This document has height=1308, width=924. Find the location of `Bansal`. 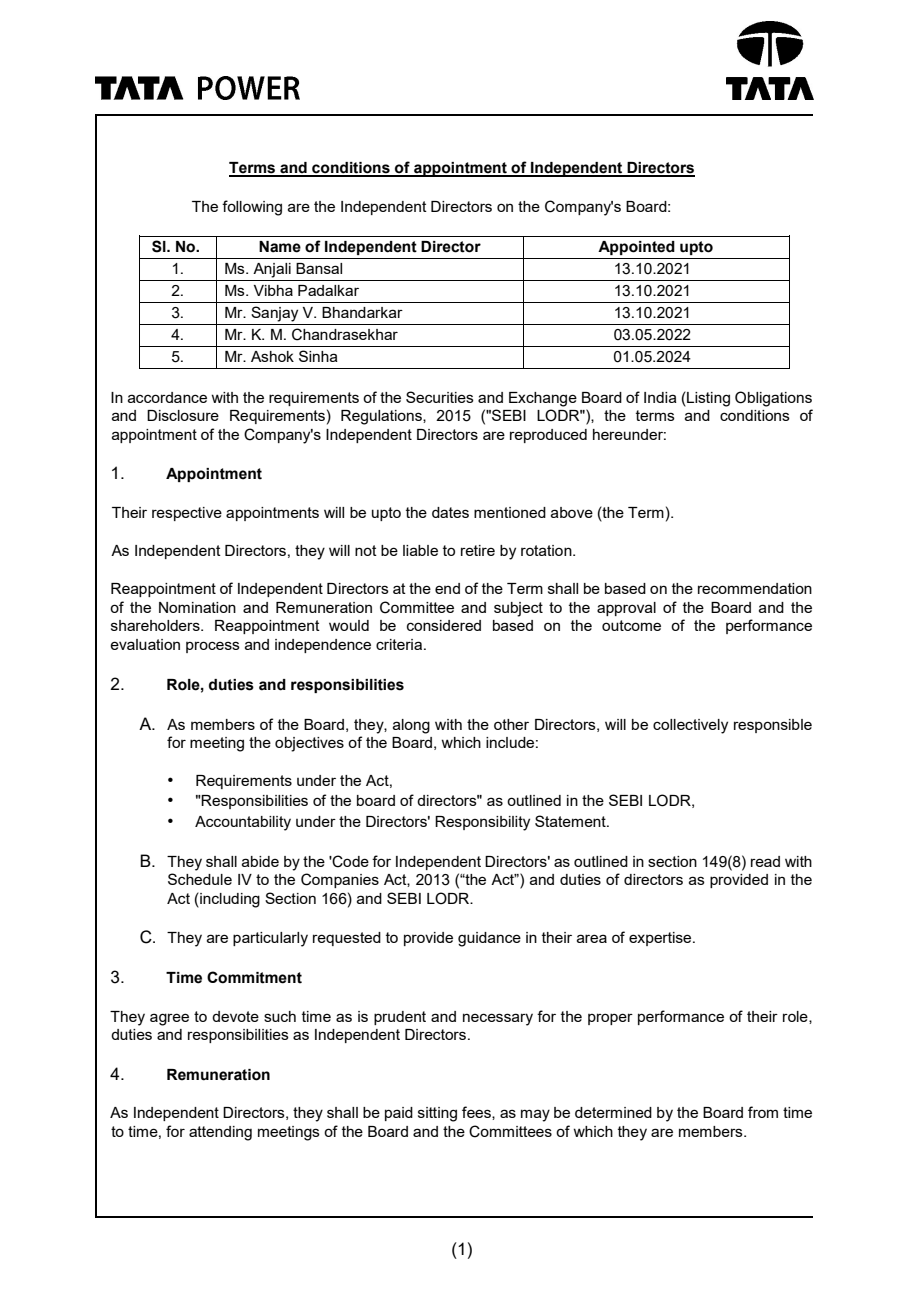

Bansal is located at coordinates (319, 268).
